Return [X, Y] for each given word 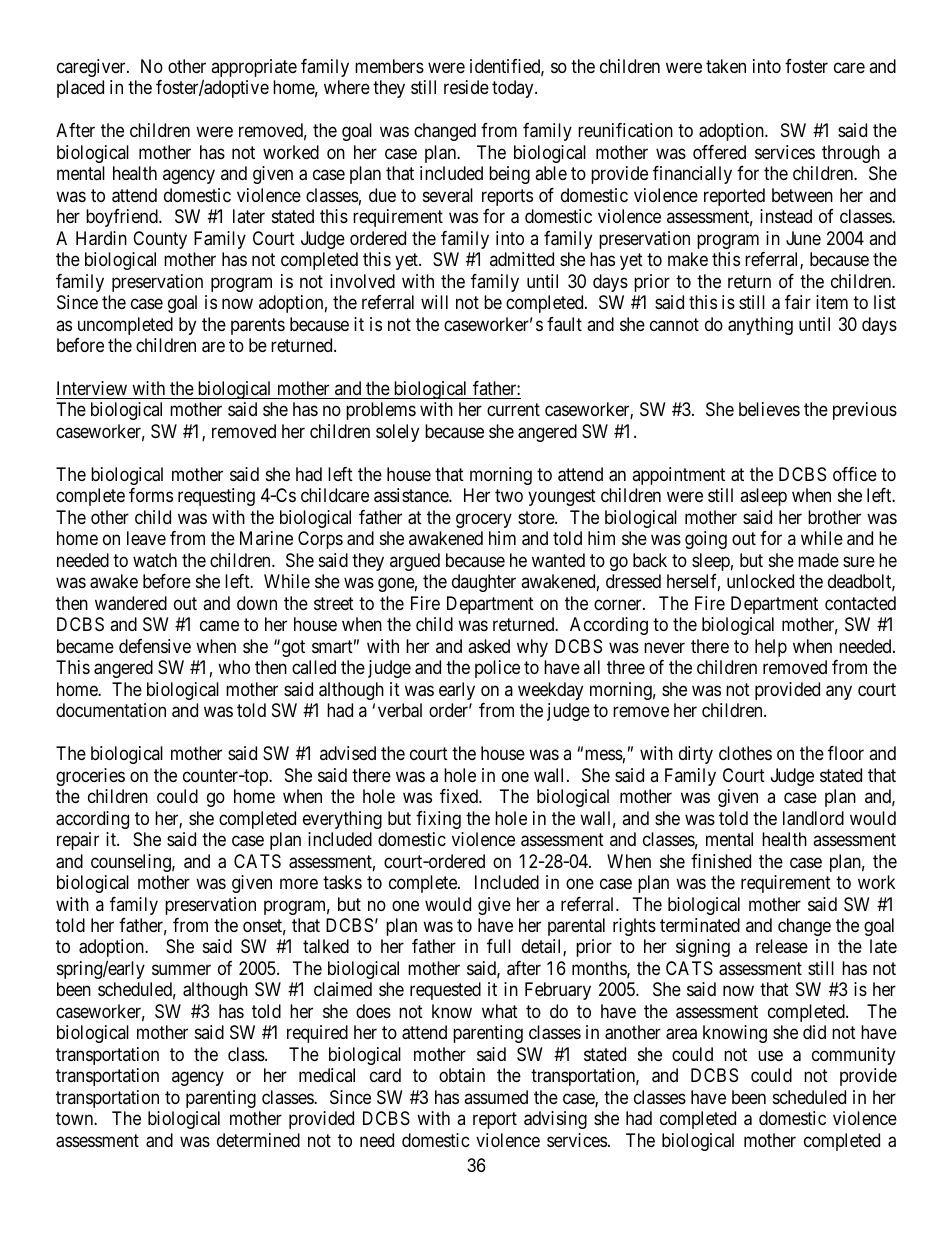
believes [769, 409]
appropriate [254, 68]
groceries [90, 777]
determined [258, 1140]
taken [726, 66]
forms [151, 495]
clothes [745, 753]
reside [466, 87]
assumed [496, 1097]
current [513, 410]
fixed [460, 796]
